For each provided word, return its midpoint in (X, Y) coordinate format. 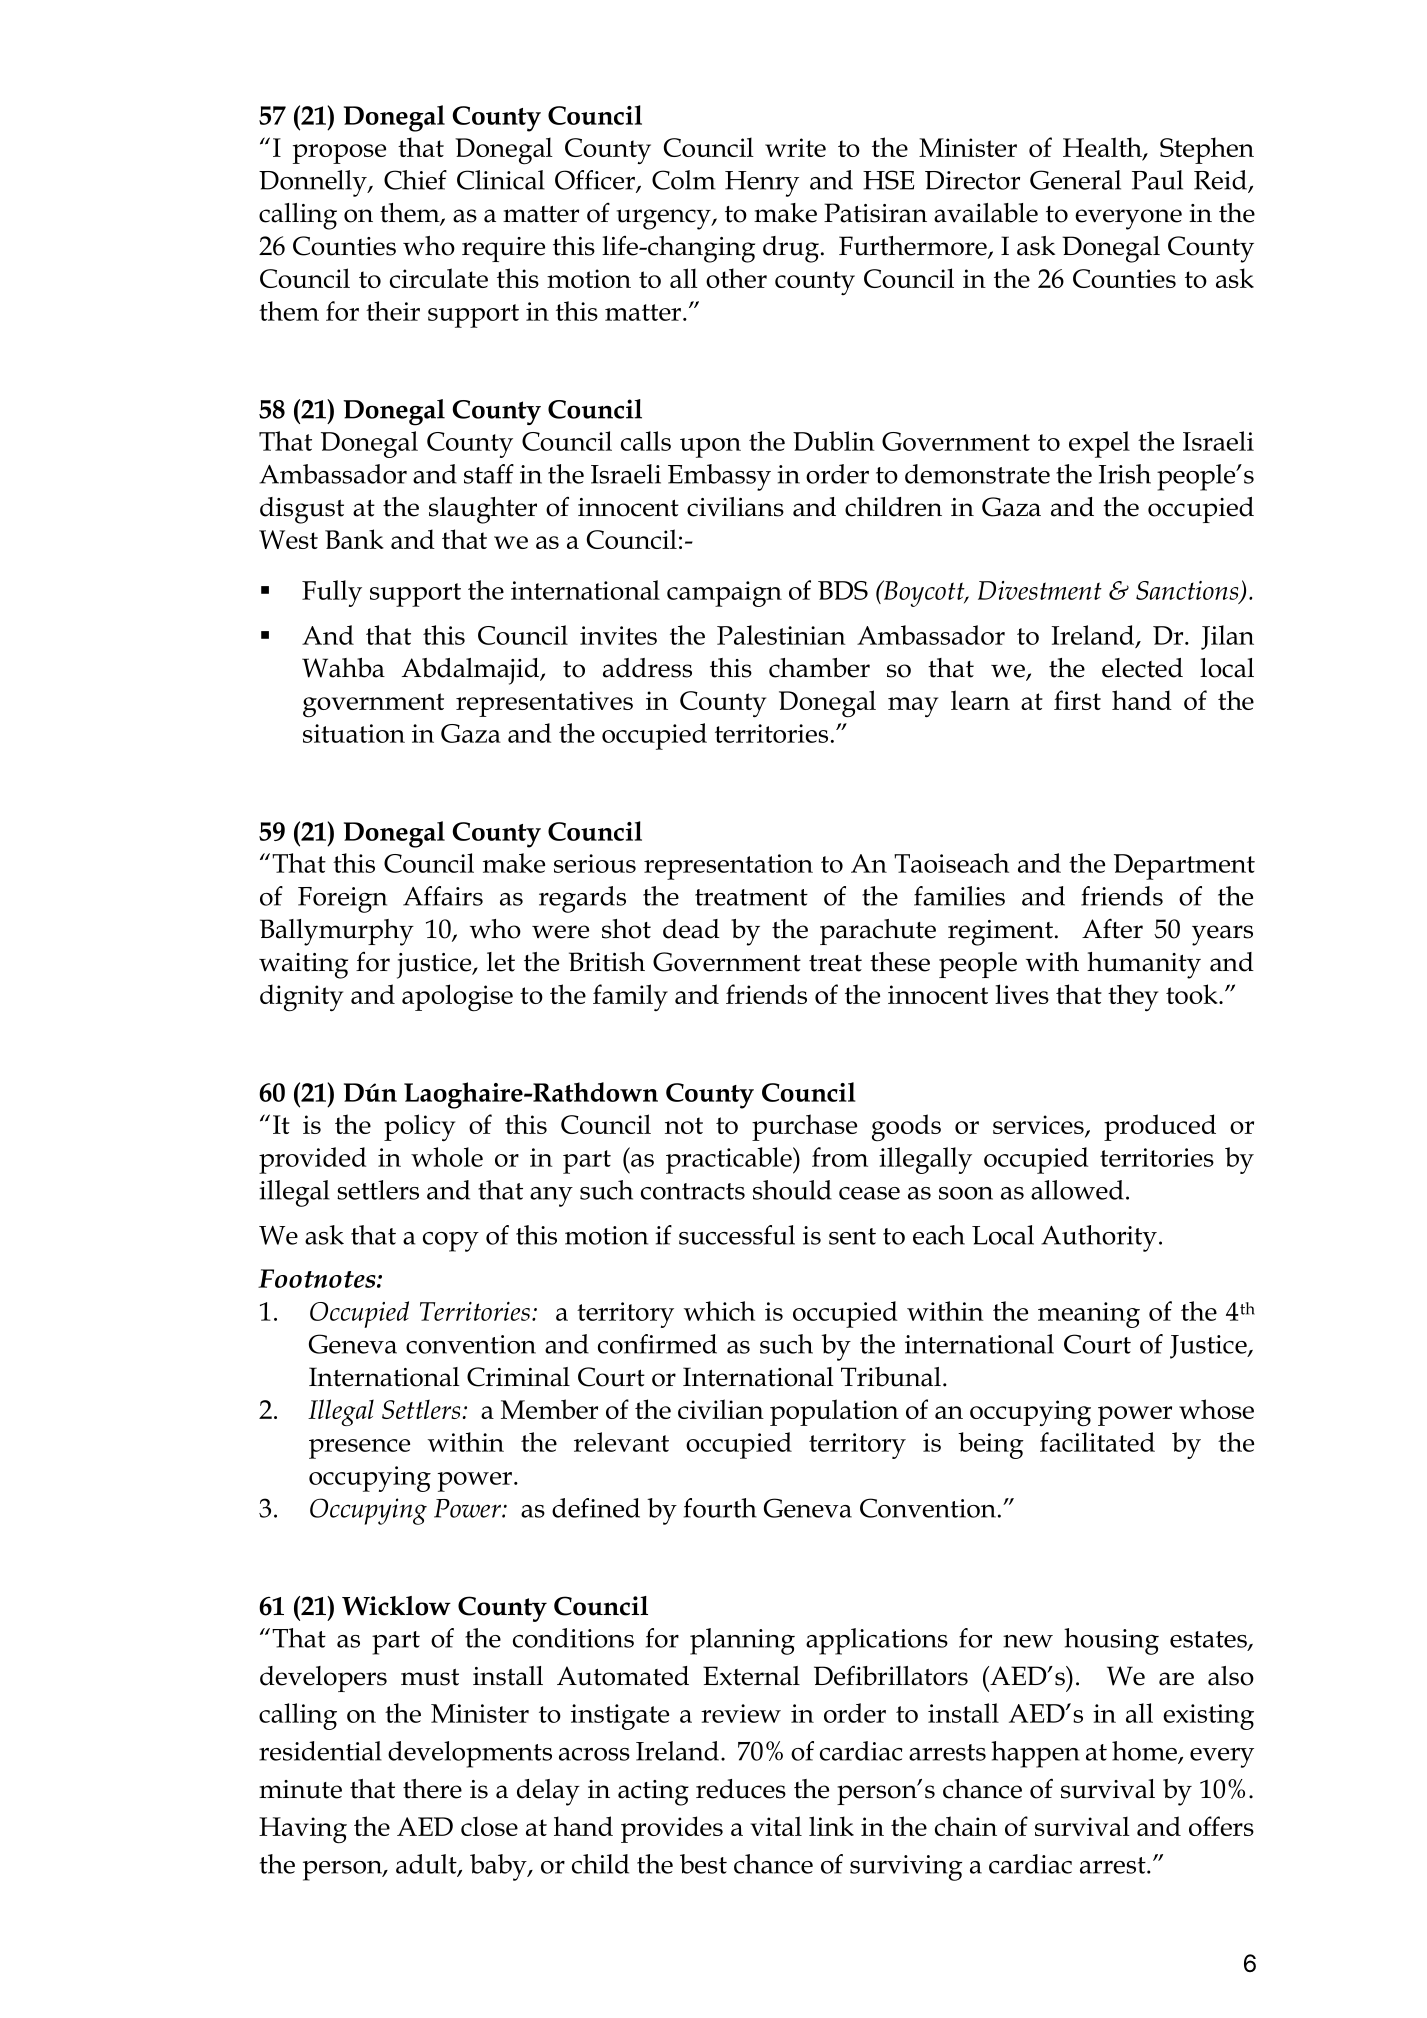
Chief (415, 180)
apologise (457, 998)
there (432, 1789)
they (1133, 997)
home (1145, 1752)
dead (691, 929)
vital (776, 1826)
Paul (1157, 180)
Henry (762, 184)
